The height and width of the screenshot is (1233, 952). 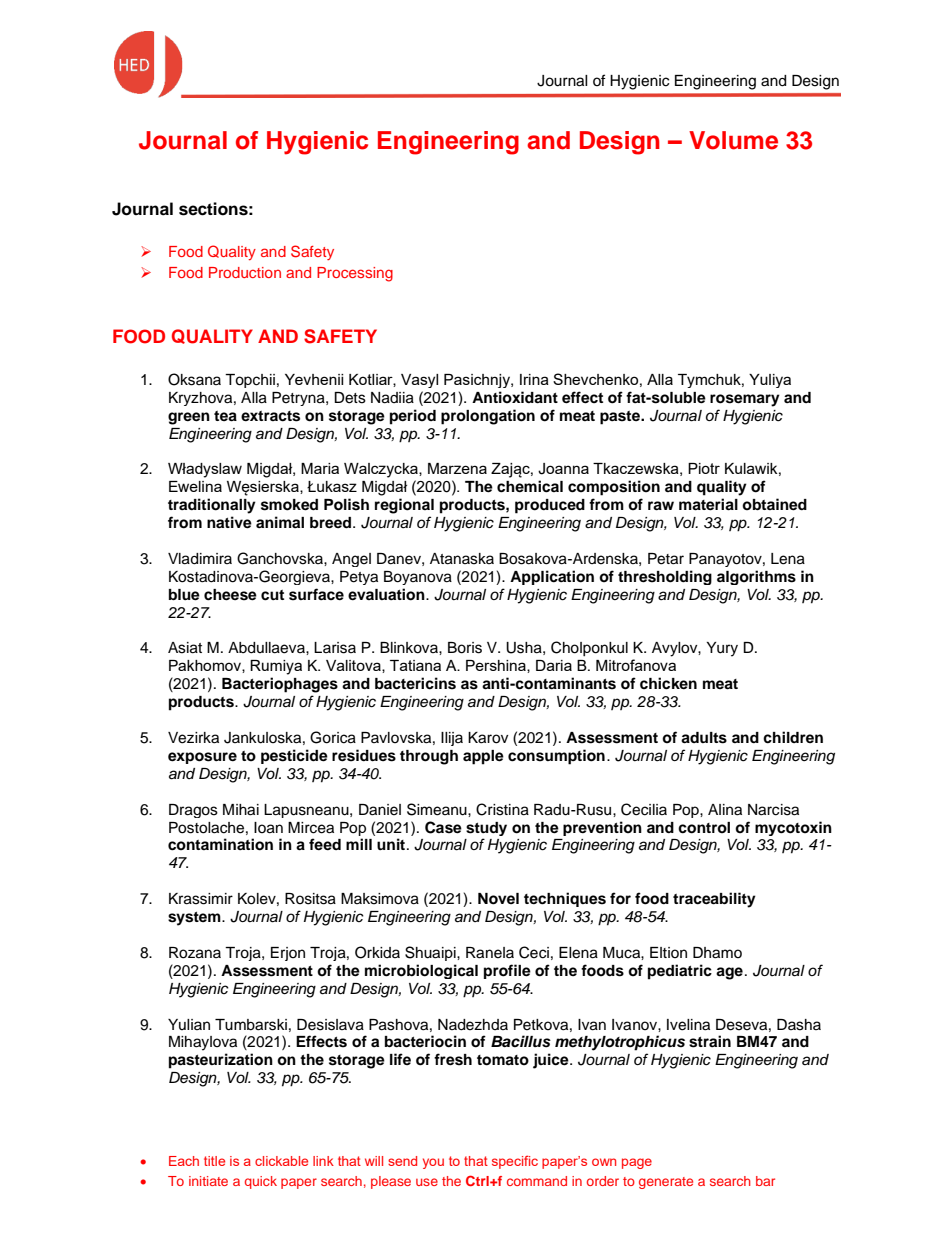 I want to click on Bacteriophages, so click(x=280, y=685).
